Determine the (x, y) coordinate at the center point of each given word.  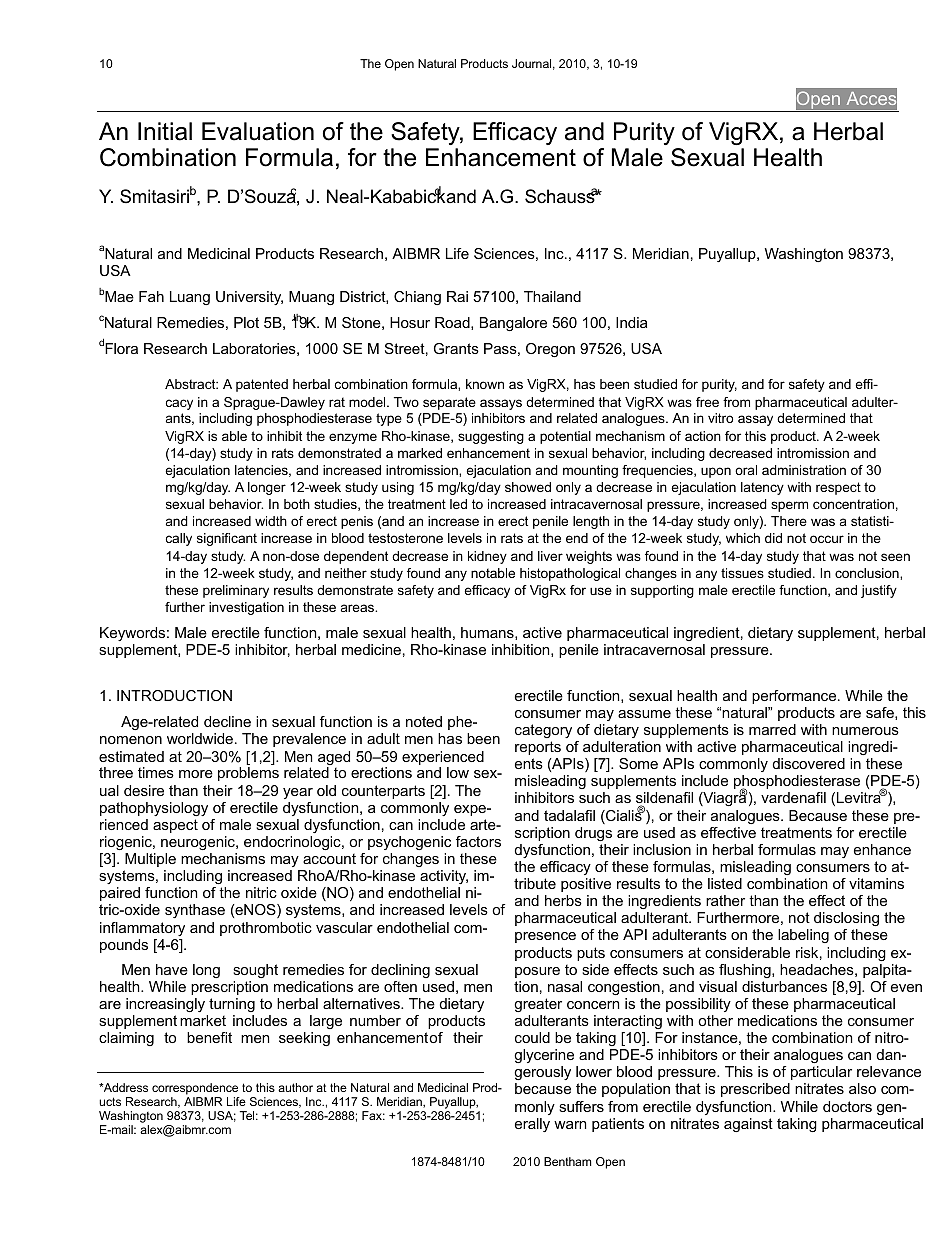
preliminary (236, 591)
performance (795, 697)
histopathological (570, 574)
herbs (563, 900)
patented (262, 385)
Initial (165, 131)
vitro (720, 418)
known (485, 384)
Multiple (150, 860)
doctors (847, 1106)
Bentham (567, 1161)
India (631, 322)
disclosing (846, 919)
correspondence (195, 1089)
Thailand (552, 296)
